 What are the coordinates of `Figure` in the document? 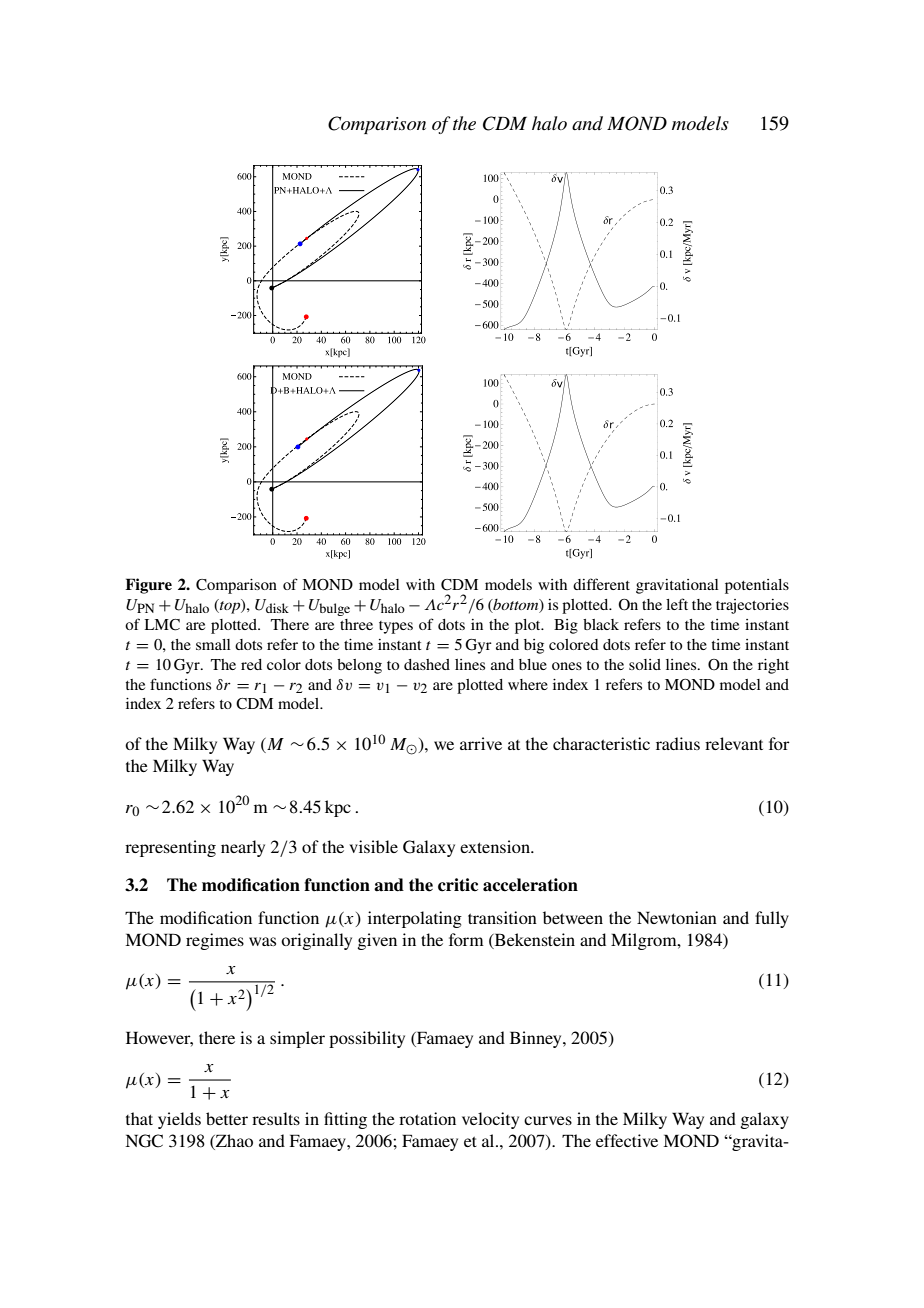 It's located at (148, 586).
